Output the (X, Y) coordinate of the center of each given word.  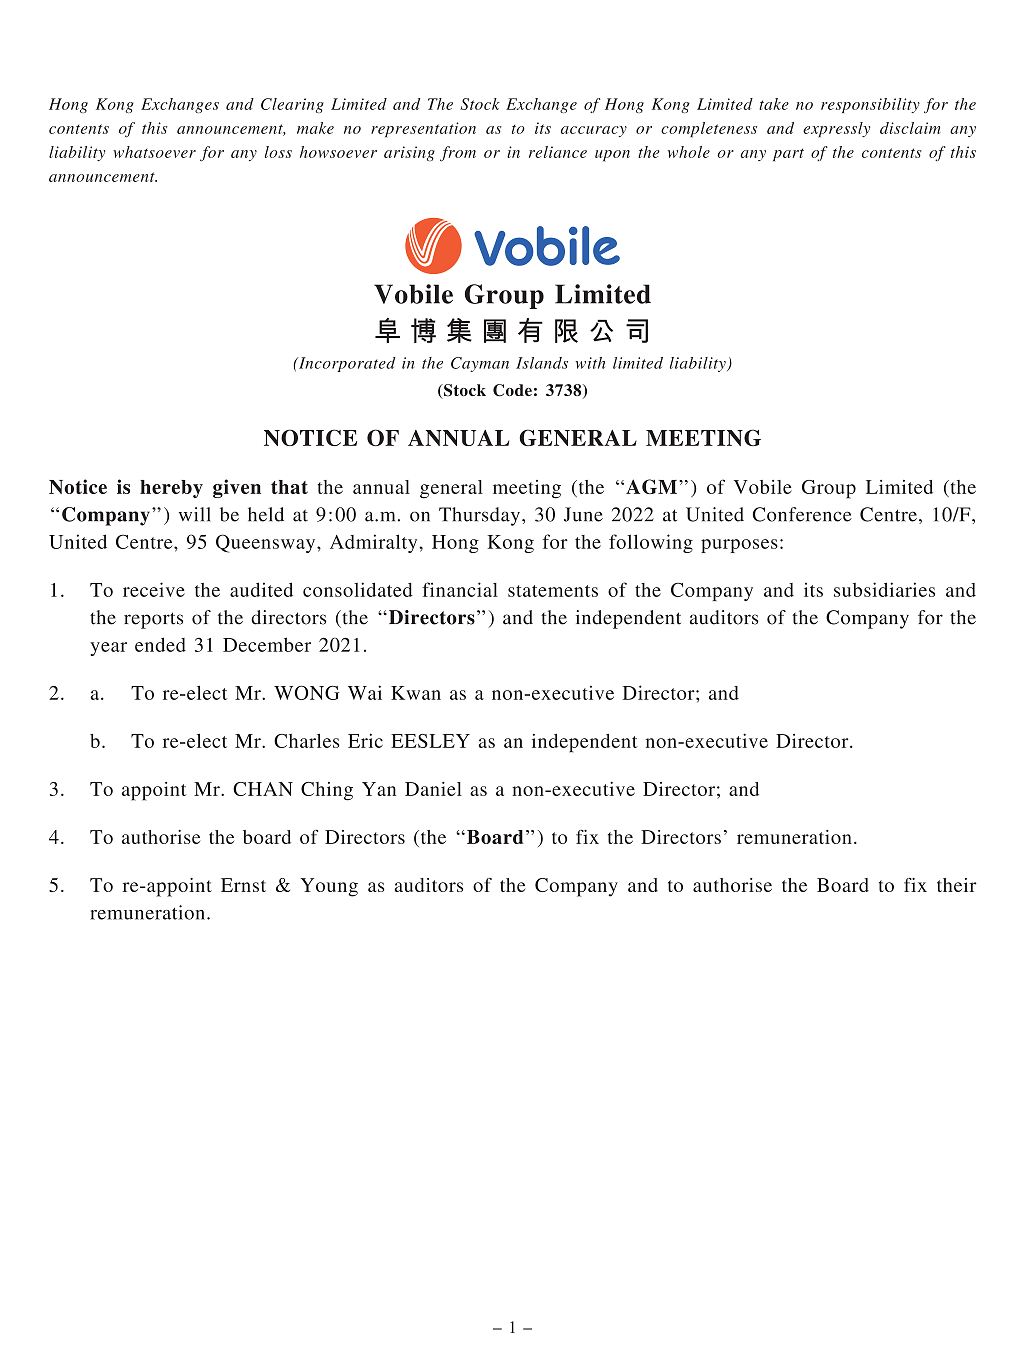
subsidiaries (884, 589)
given (237, 488)
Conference (802, 514)
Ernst (243, 885)
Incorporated (346, 364)
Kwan (416, 693)
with (590, 363)
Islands (542, 363)
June (583, 514)
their (957, 885)
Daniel (433, 788)
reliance (558, 152)
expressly (836, 129)
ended (160, 644)
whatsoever (154, 152)
